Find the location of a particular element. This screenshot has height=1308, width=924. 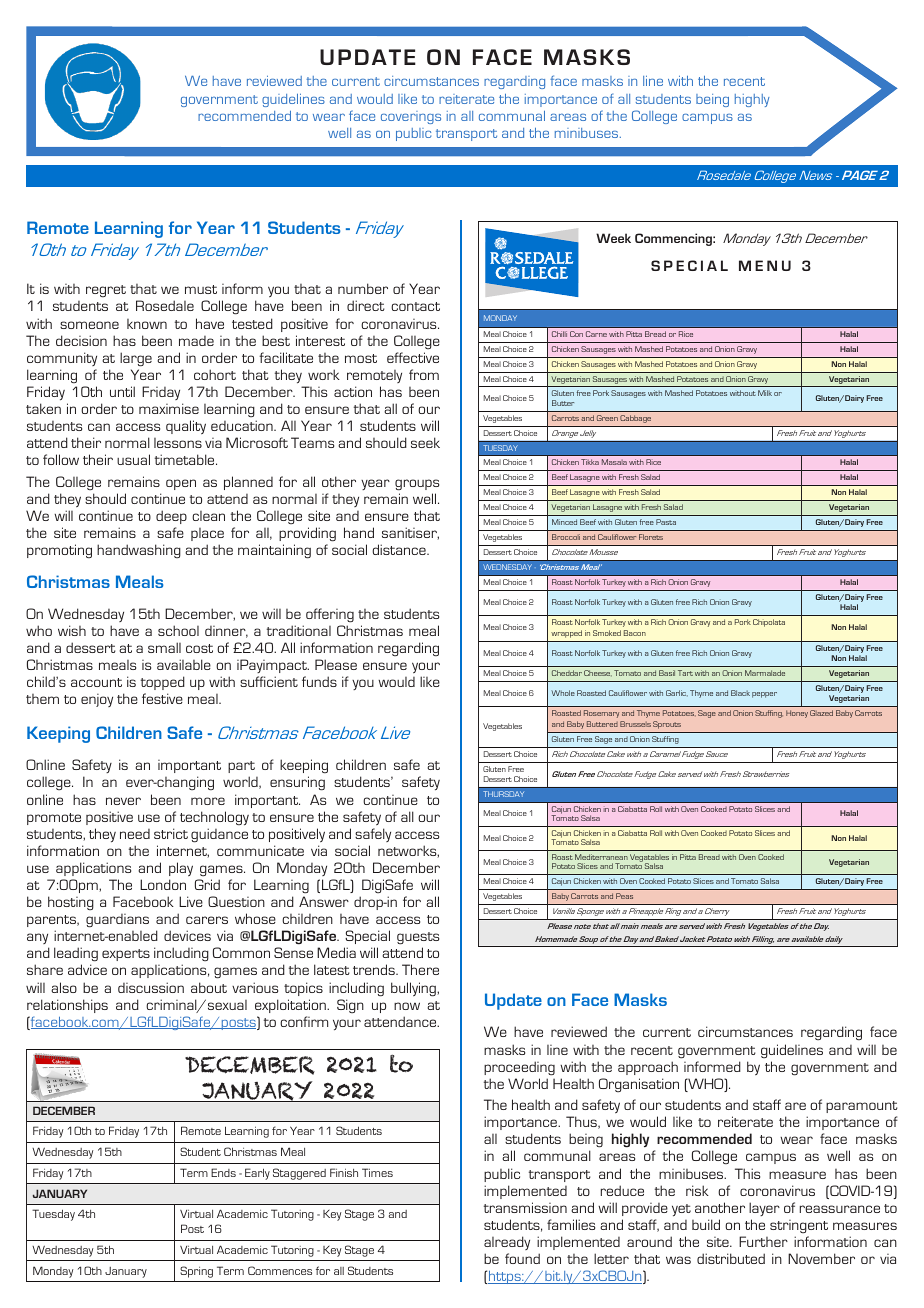

distance is located at coordinates (400, 549).
